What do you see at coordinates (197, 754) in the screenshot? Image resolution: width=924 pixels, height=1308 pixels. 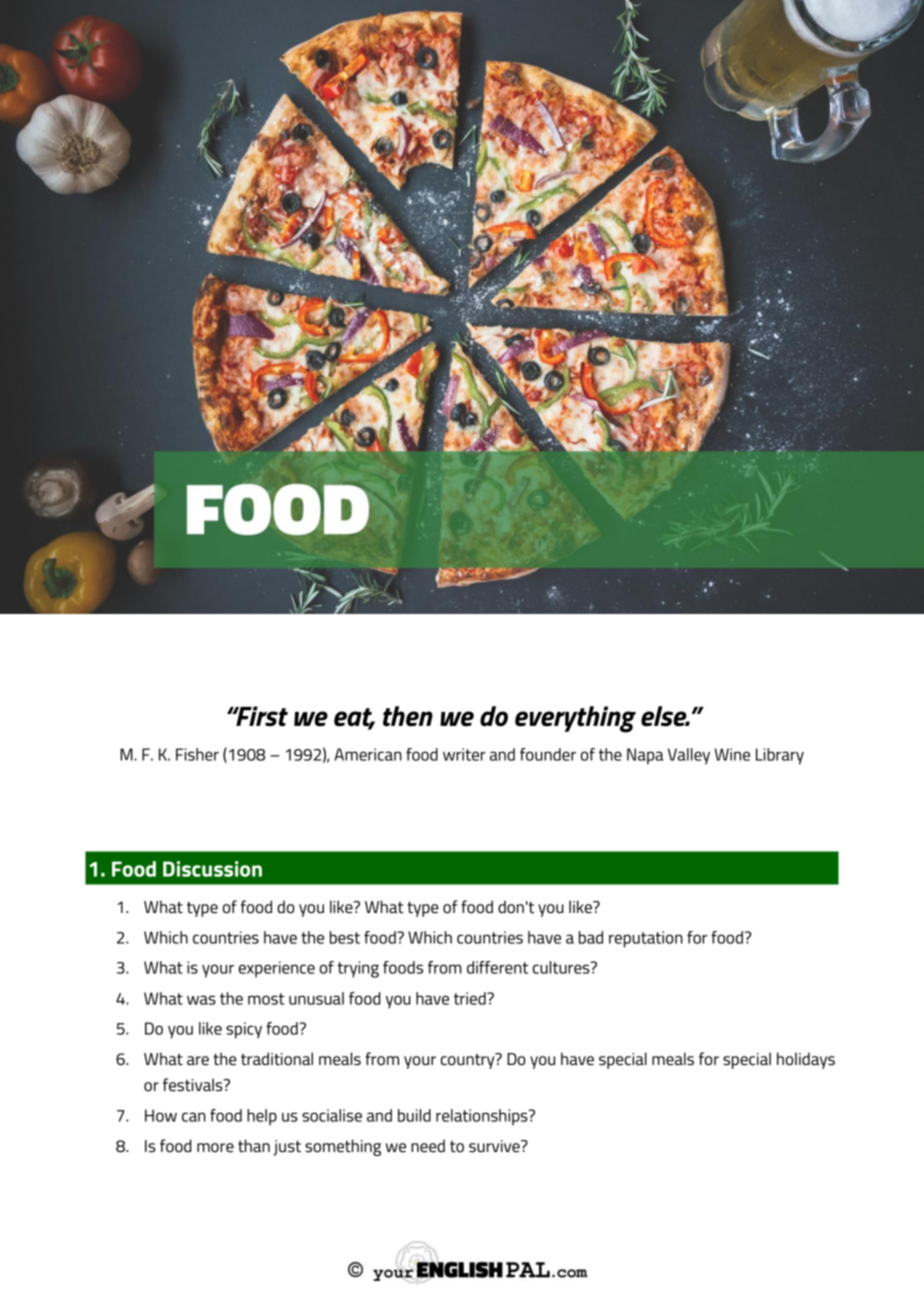 I see `Fisher` at bounding box center [197, 754].
